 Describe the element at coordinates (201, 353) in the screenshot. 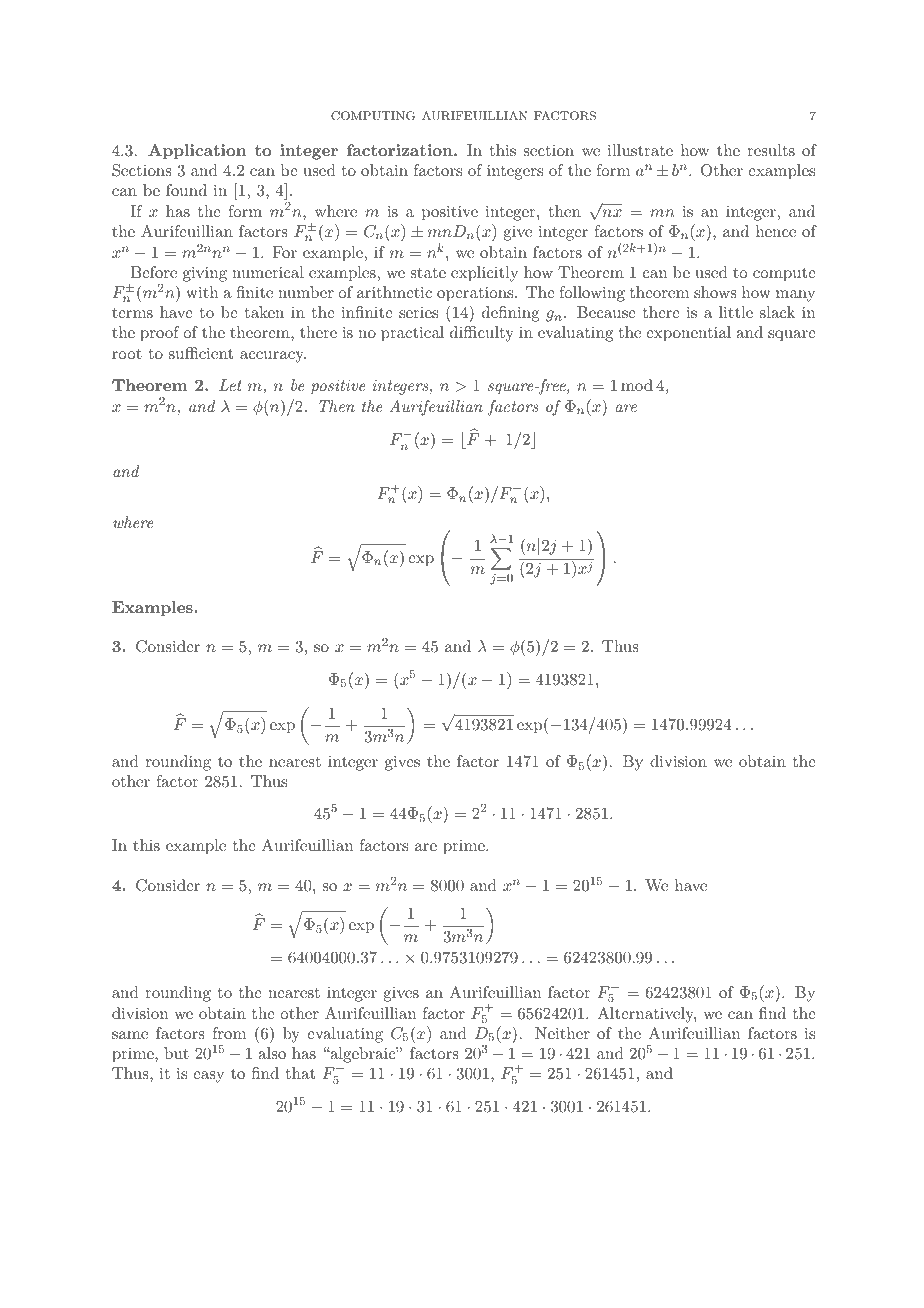

I see `sufficient` at that location.
